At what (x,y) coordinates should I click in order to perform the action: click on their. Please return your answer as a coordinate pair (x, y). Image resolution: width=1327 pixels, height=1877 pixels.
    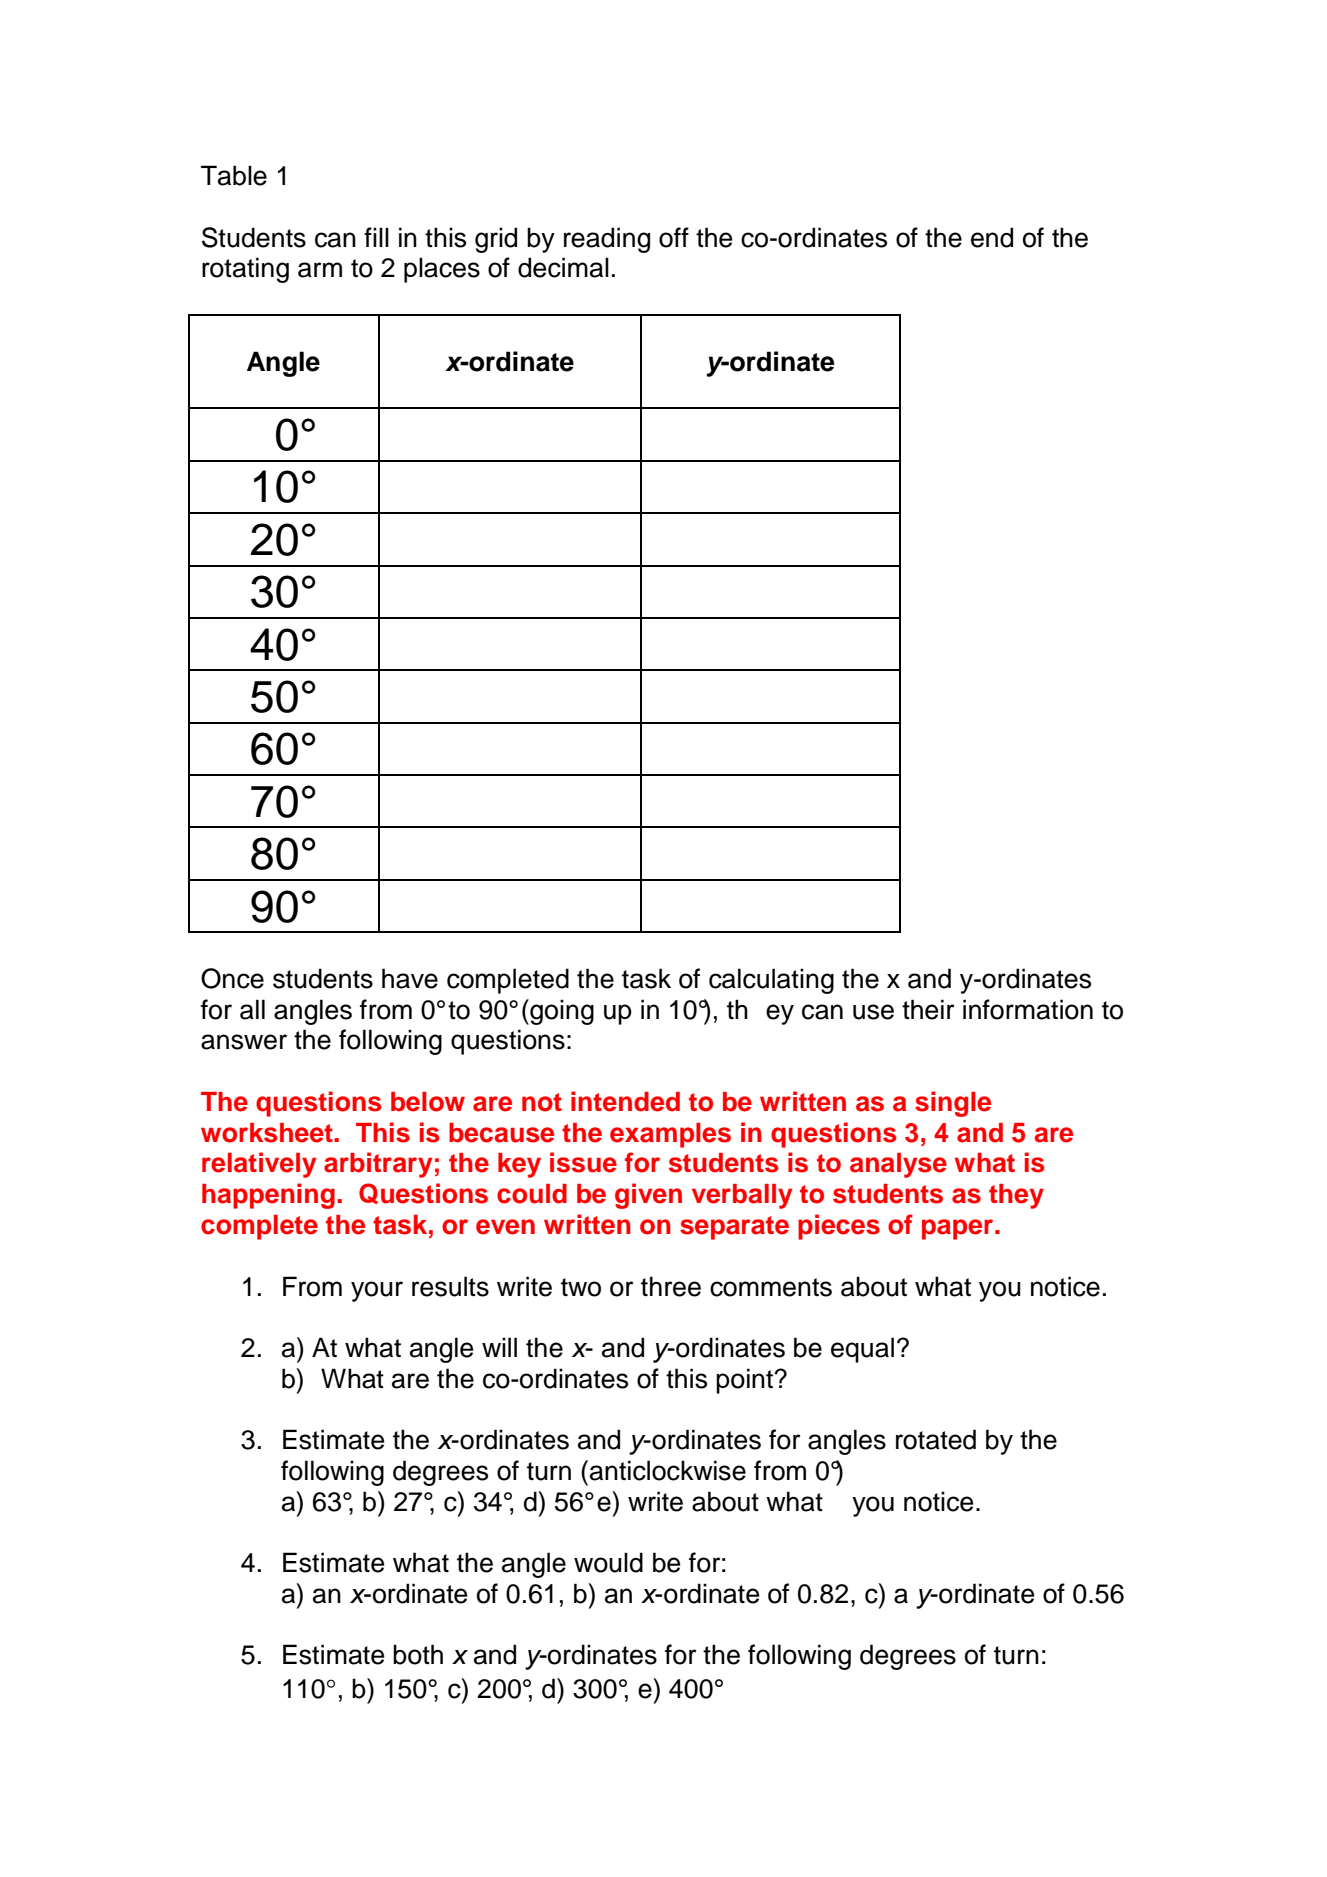
    Looking at the image, I should click on (928, 1009).
